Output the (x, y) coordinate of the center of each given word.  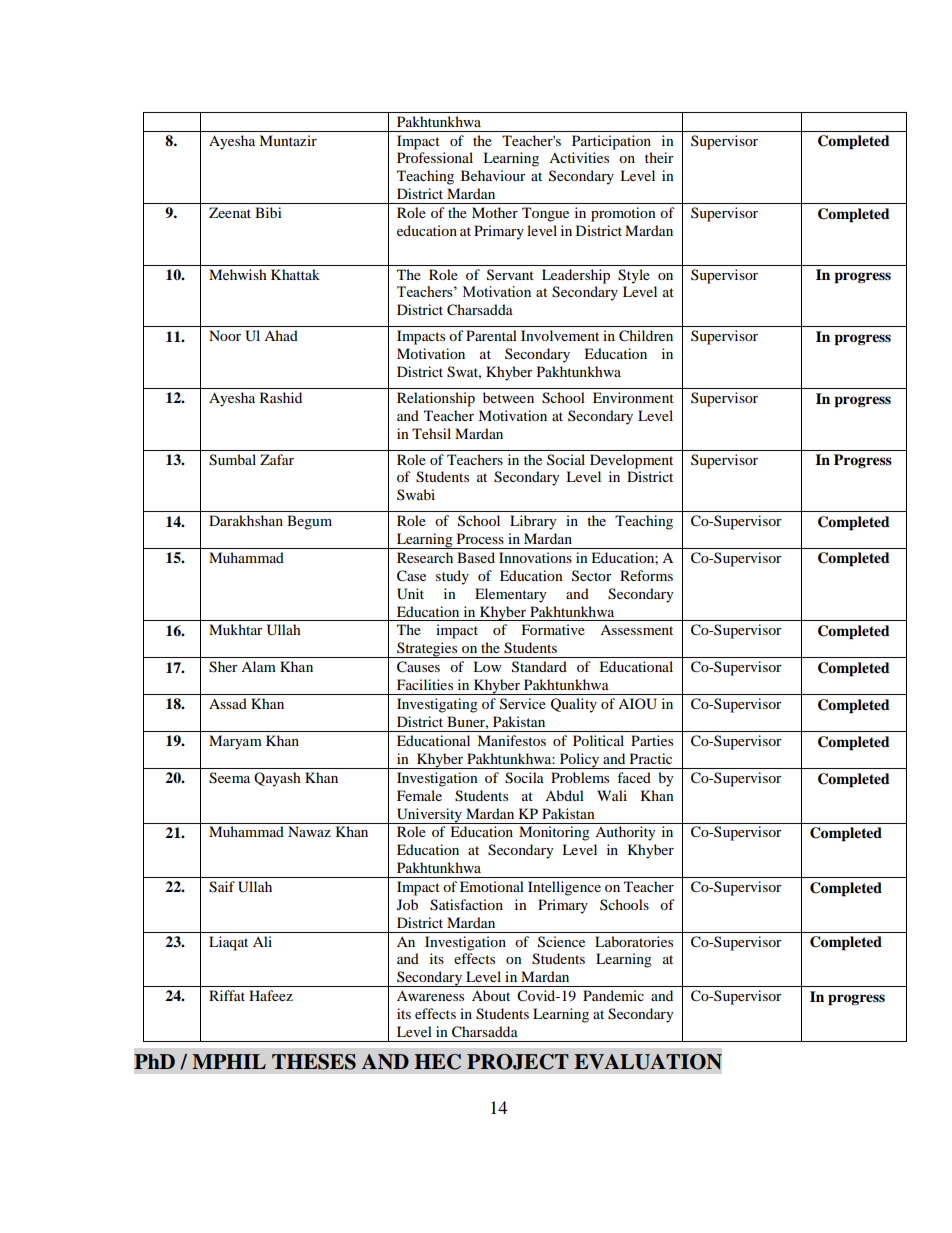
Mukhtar (236, 629)
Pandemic (613, 995)
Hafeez (271, 995)
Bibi (268, 212)
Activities (579, 157)
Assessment (636, 630)
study (452, 577)
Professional (435, 157)
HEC (437, 1062)
